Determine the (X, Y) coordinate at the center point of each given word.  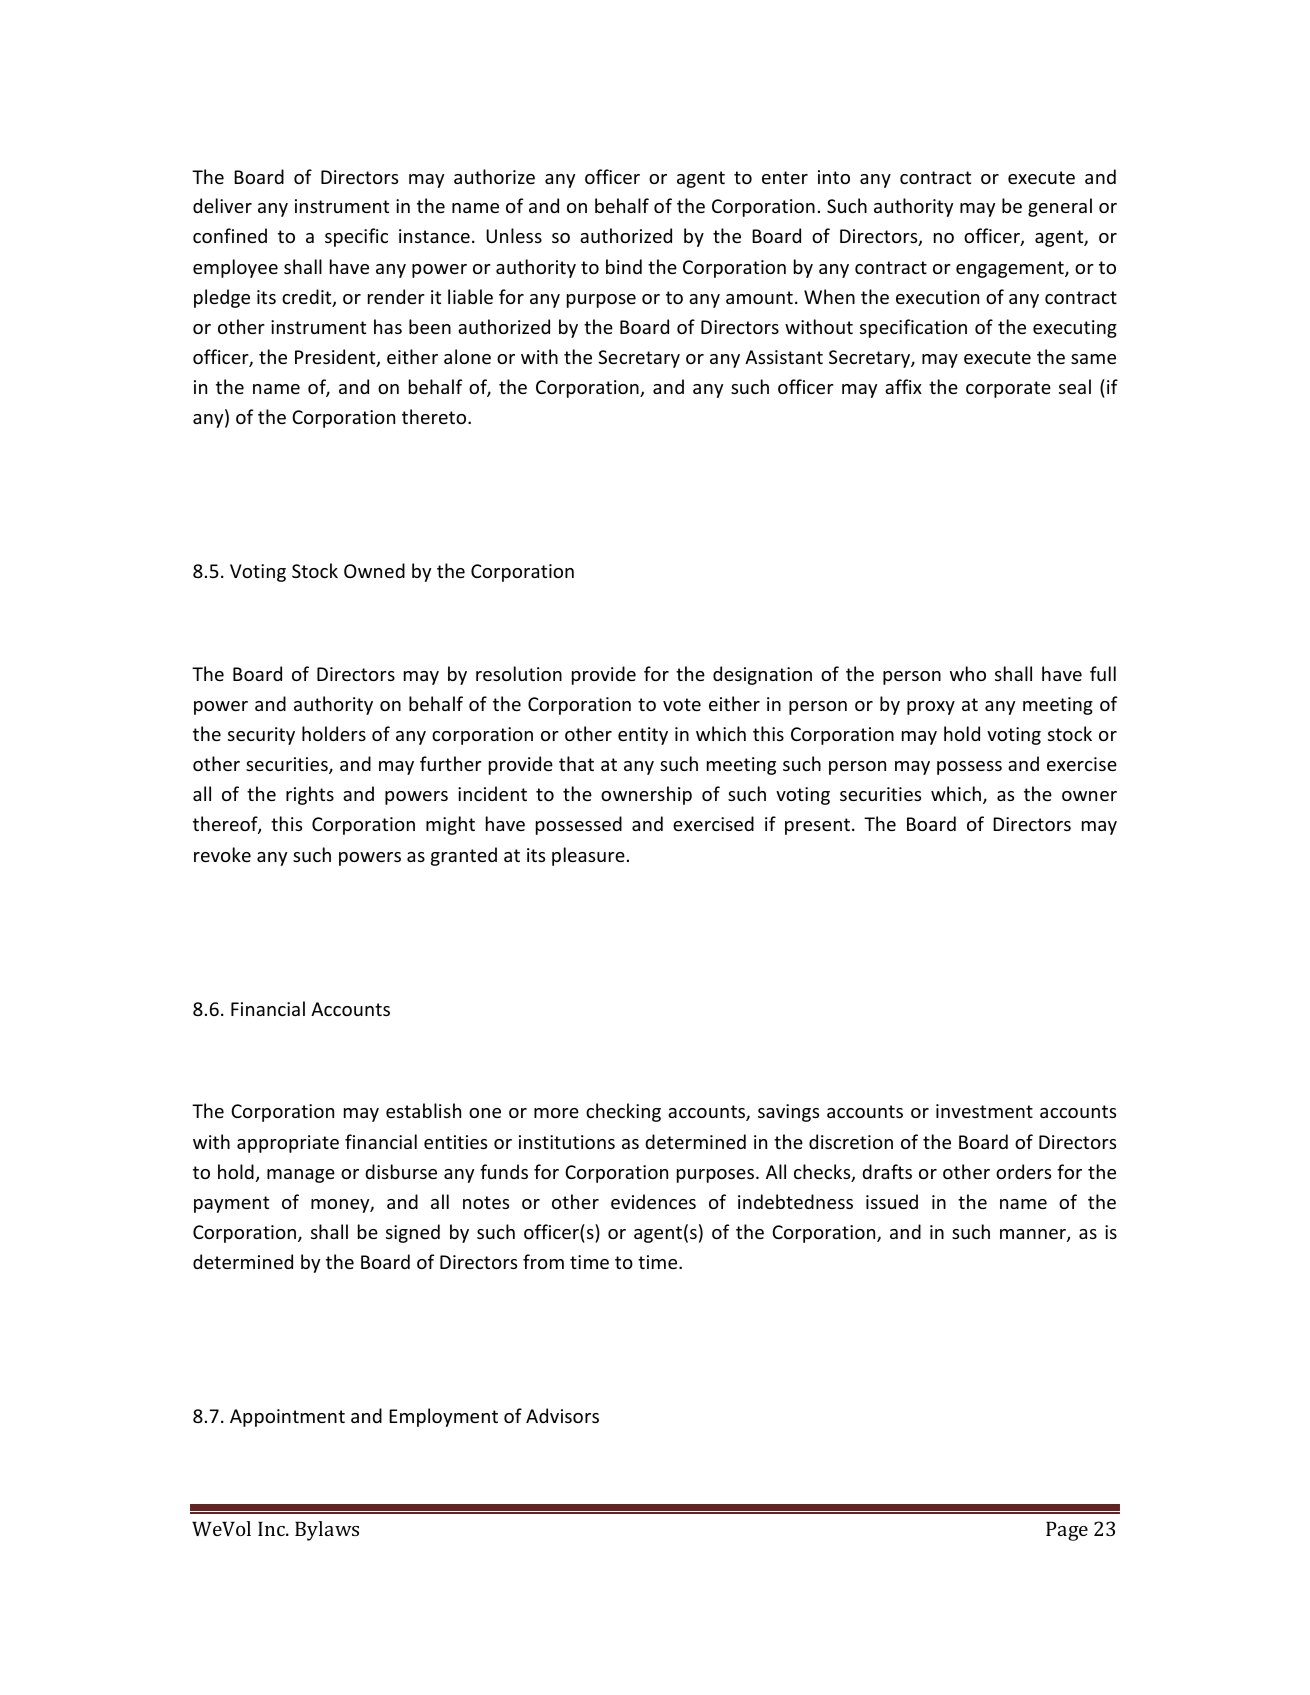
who (968, 673)
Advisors (562, 1415)
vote (682, 704)
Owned (374, 570)
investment (984, 1111)
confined (230, 235)
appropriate (288, 1144)
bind (624, 266)
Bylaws (327, 1531)
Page (1067, 1531)
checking (623, 1112)
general (1060, 207)
